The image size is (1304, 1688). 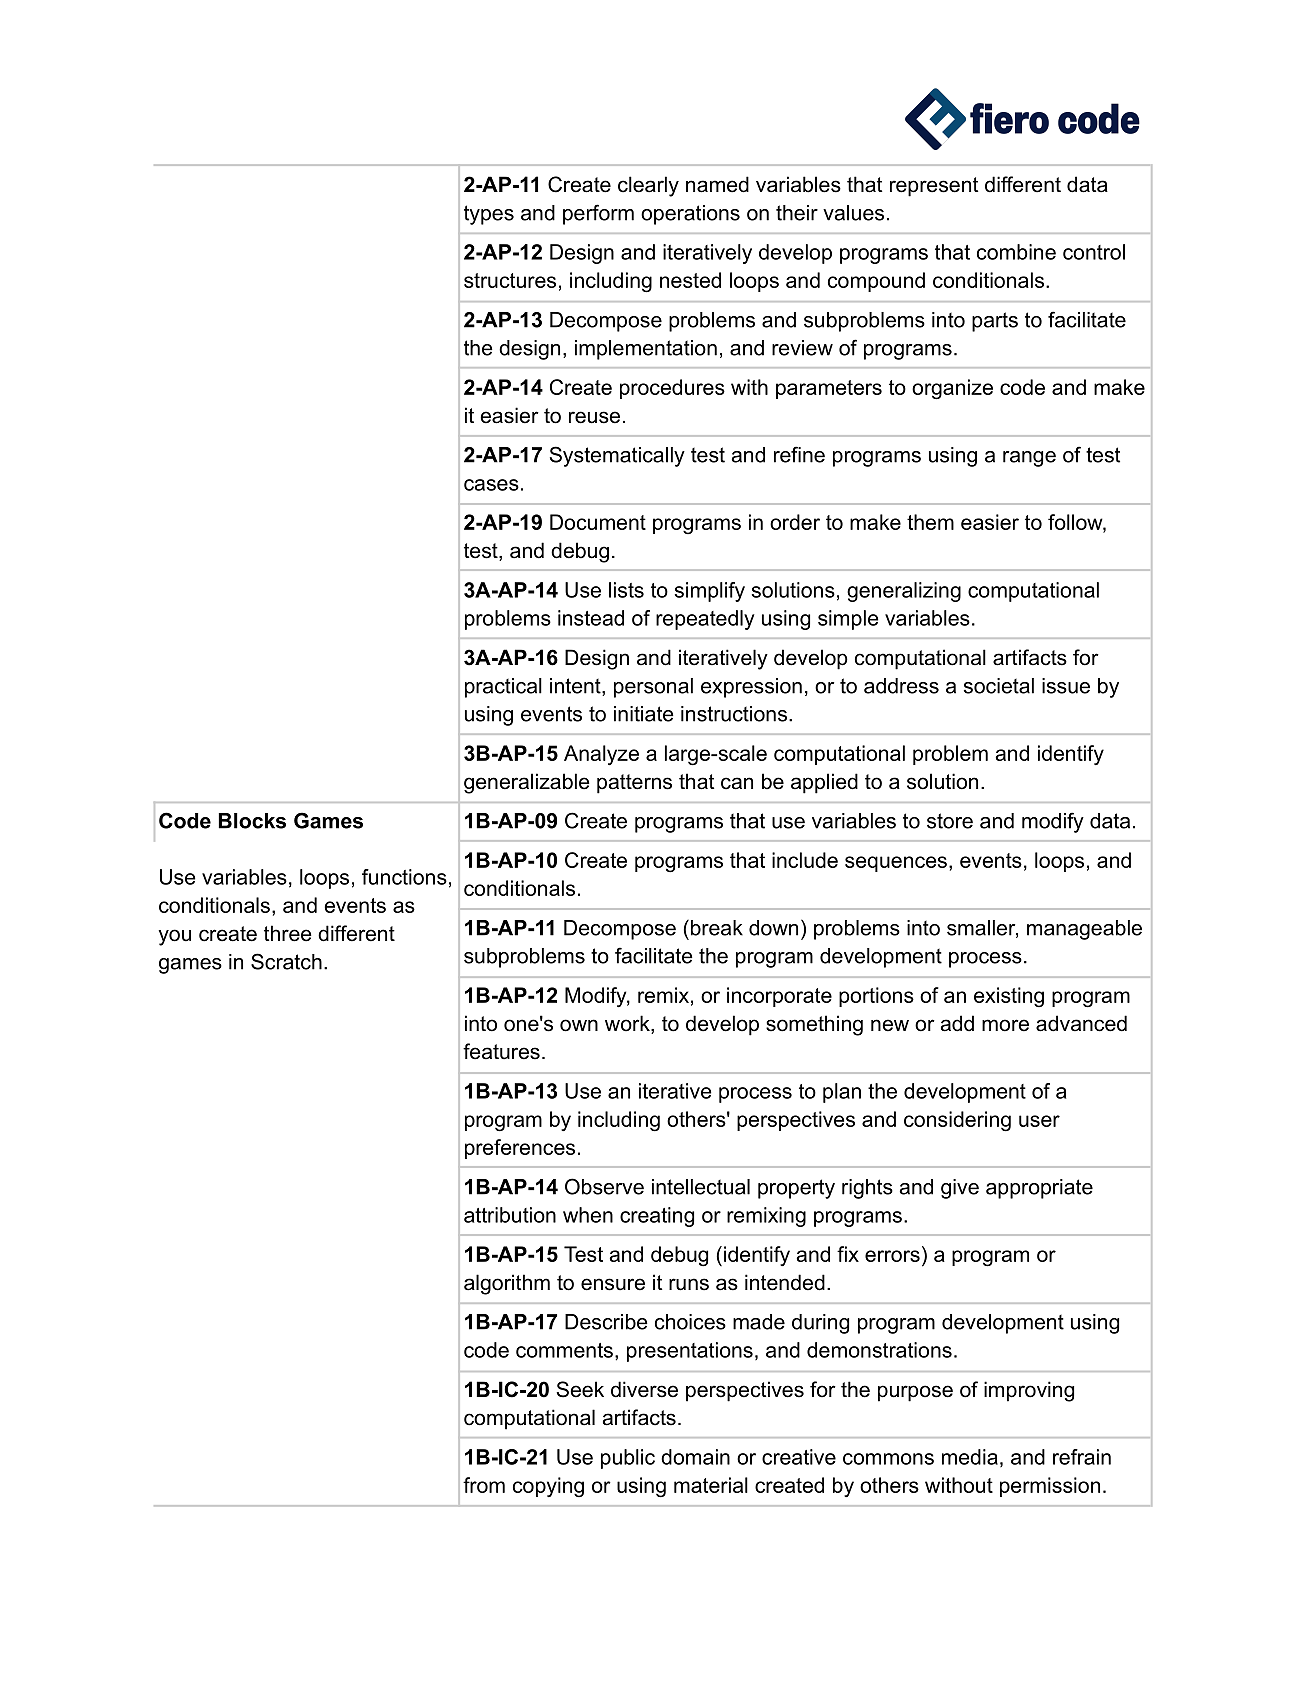 What do you see at coordinates (1016, 252) in the screenshot?
I see `combine` at bounding box center [1016, 252].
